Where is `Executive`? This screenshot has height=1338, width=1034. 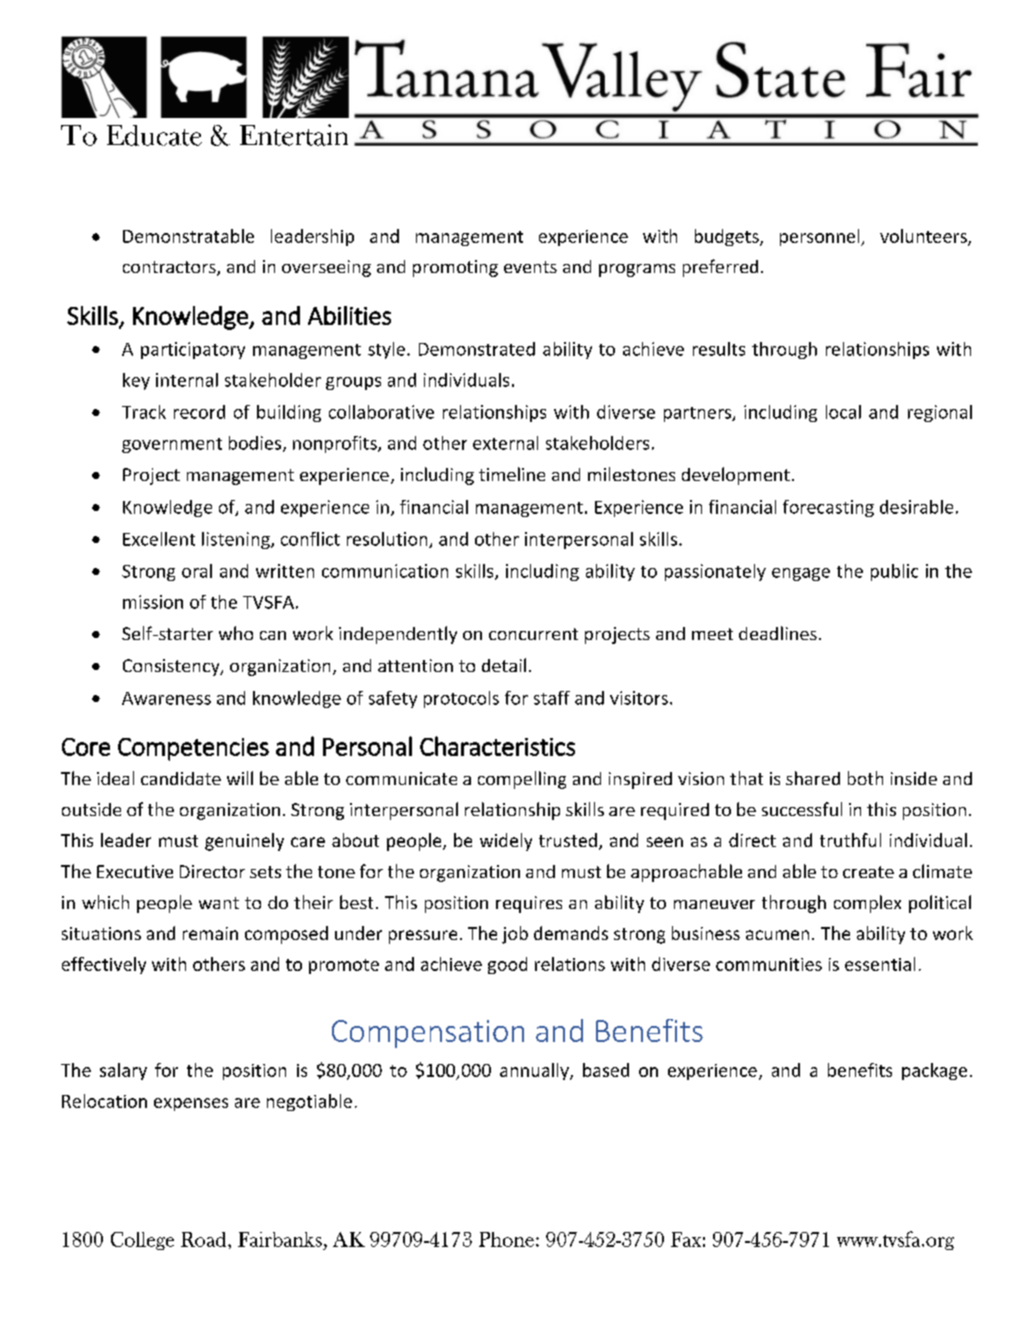 Executive is located at coordinates (135, 871).
